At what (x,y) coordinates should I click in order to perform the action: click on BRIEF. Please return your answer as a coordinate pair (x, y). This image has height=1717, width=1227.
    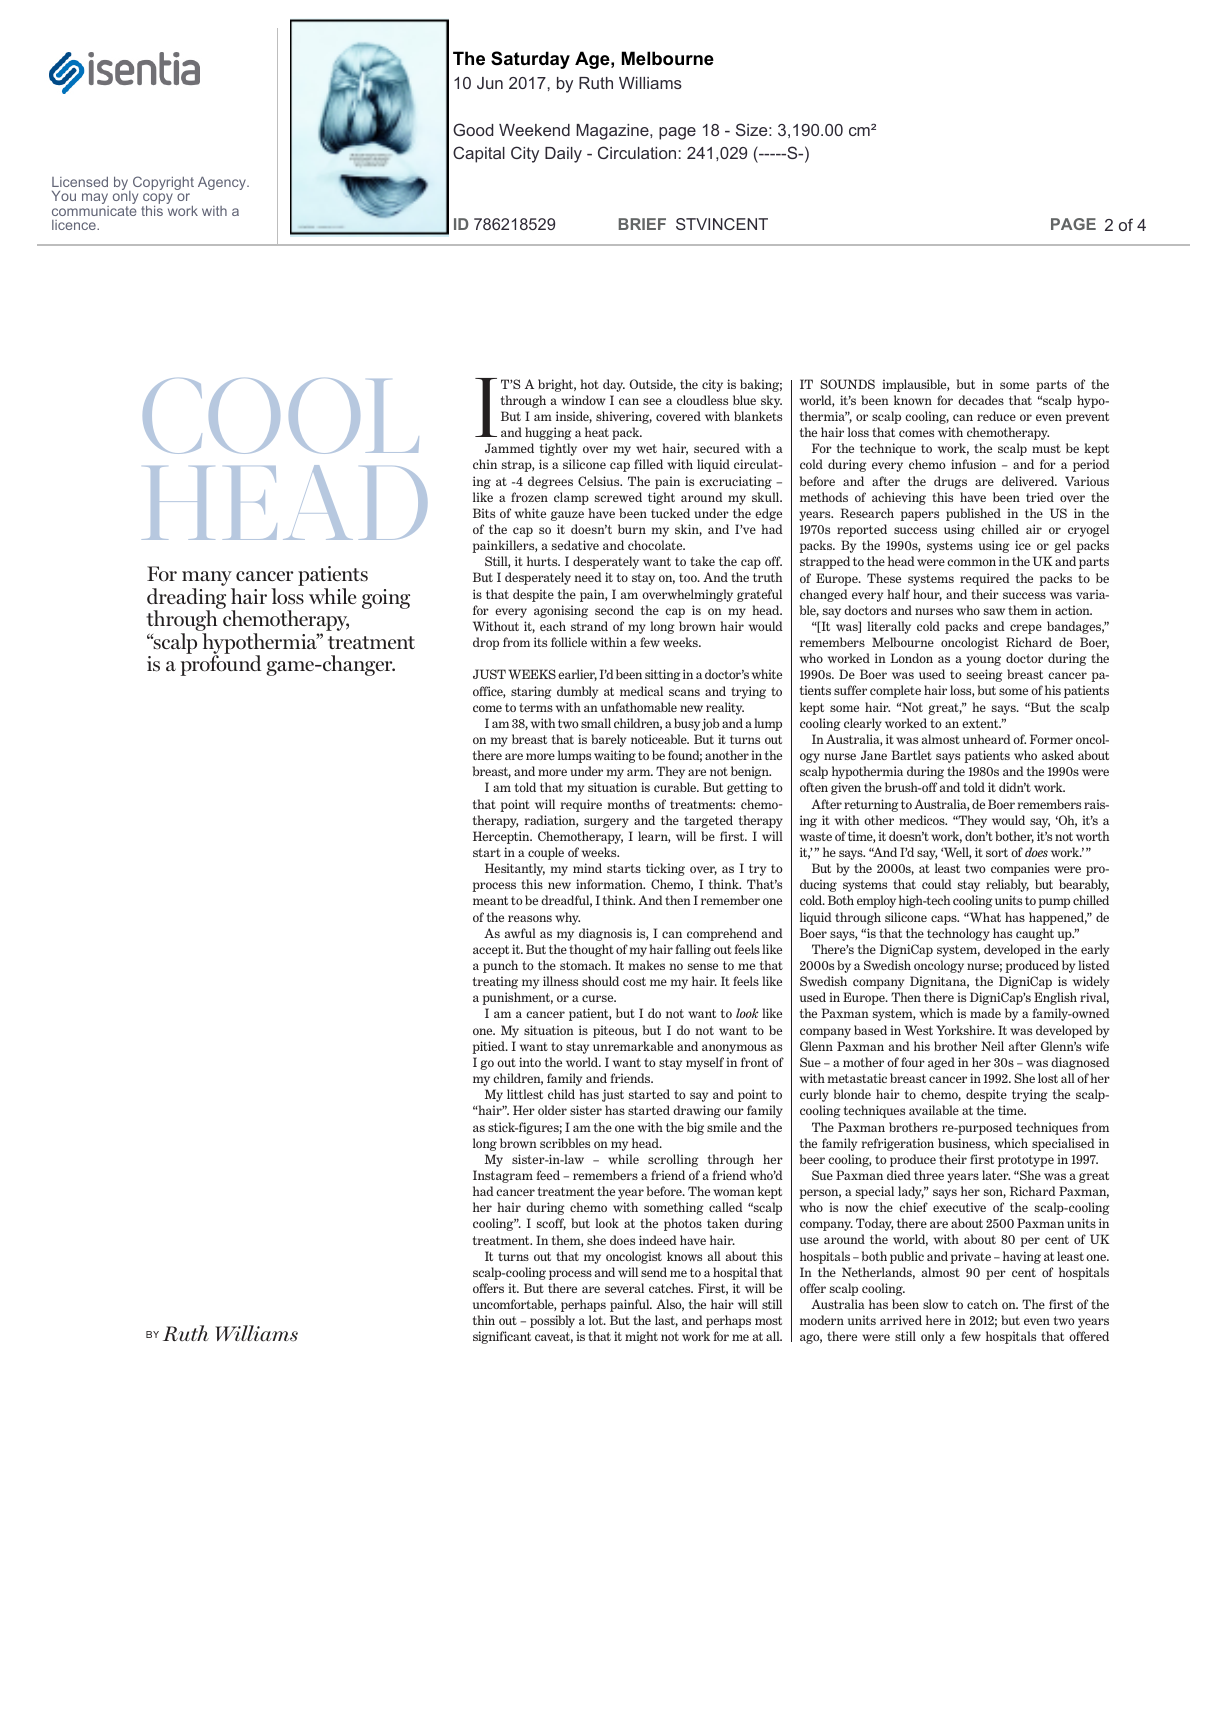
    Looking at the image, I should click on (642, 224).
